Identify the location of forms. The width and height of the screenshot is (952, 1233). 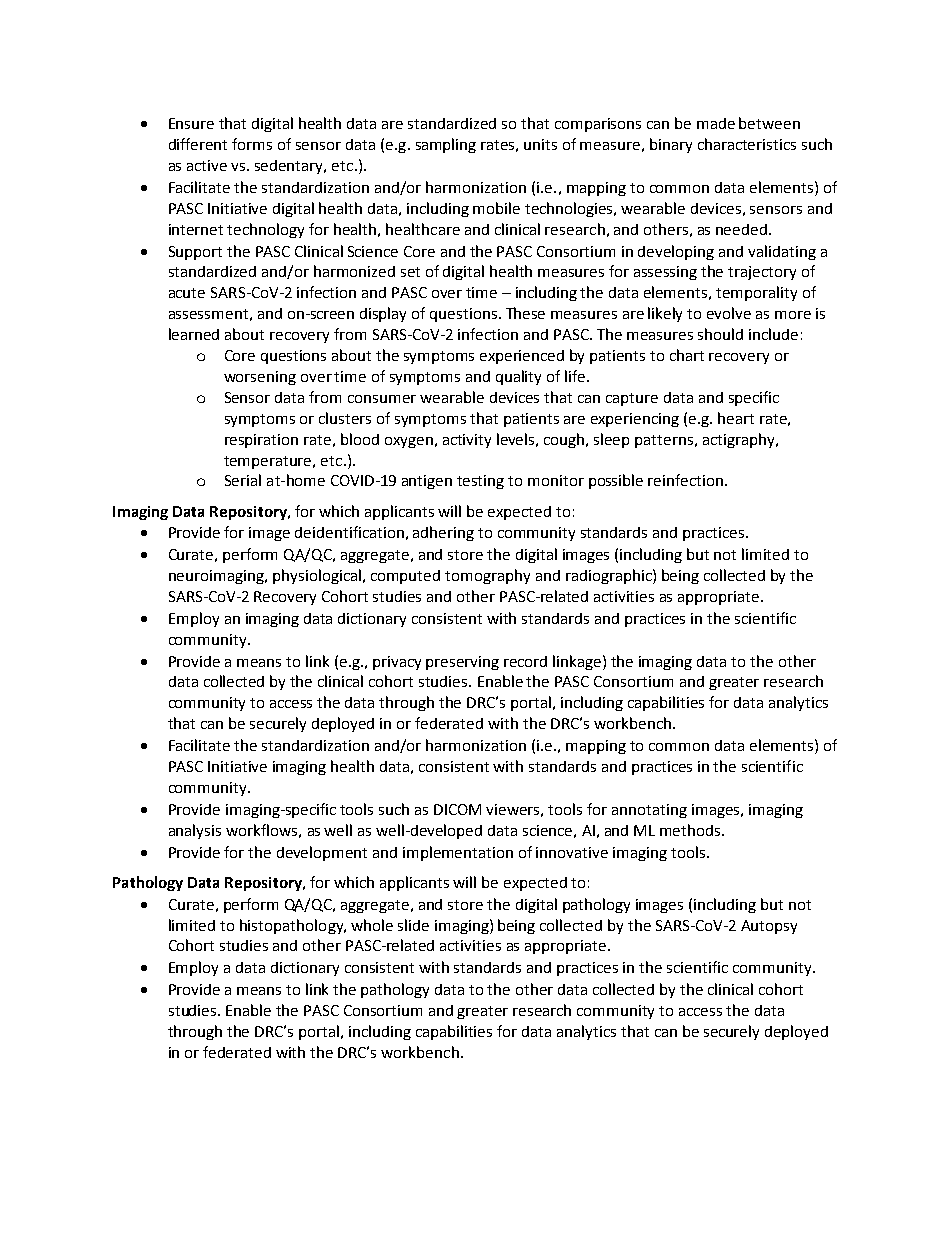
(252, 144).
